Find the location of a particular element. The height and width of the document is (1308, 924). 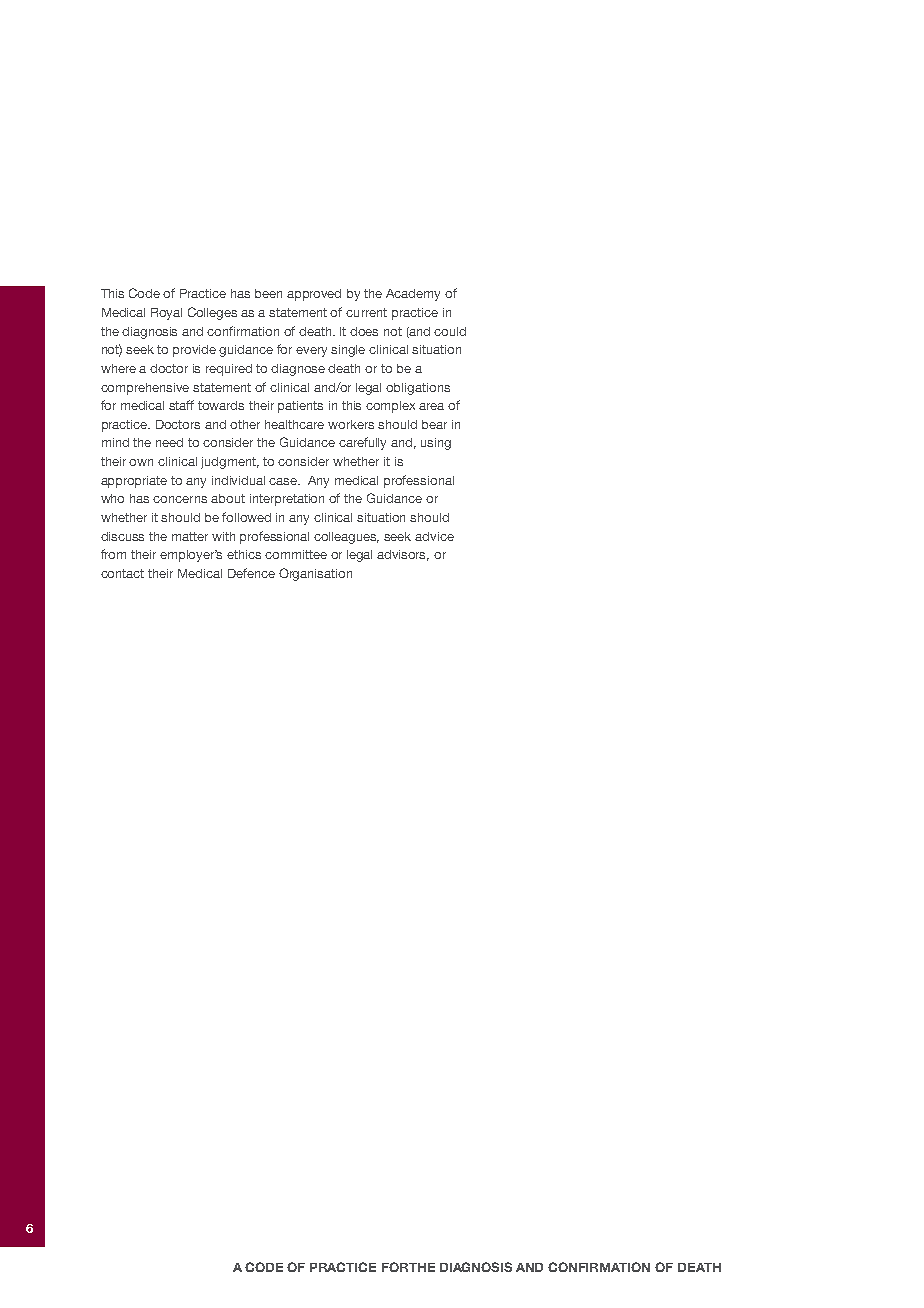

been is located at coordinates (268, 293).
